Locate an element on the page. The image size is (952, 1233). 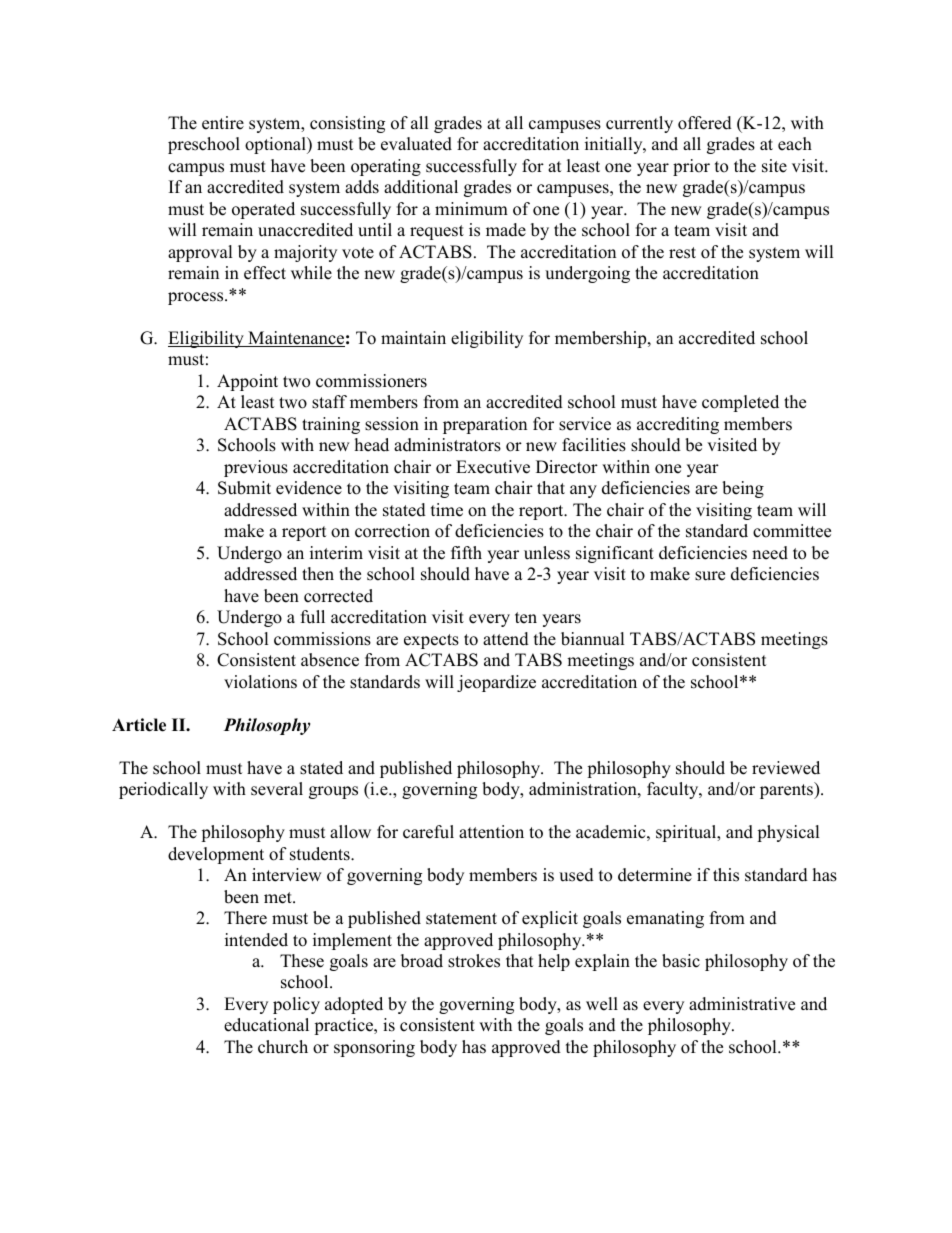
strokes is located at coordinates (474, 961).
